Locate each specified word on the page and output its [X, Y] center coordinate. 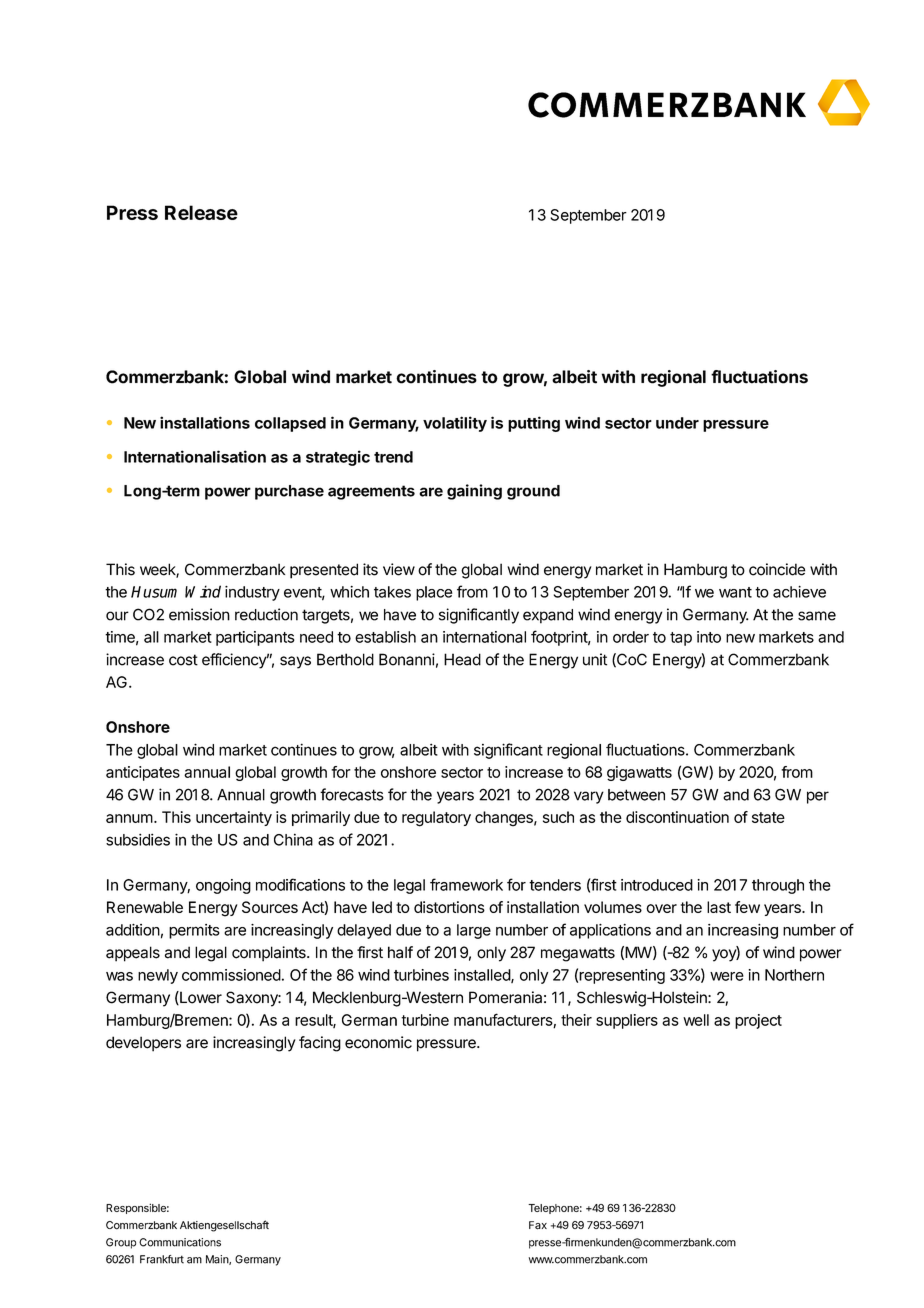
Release [201, 212]
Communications [180, 1242]
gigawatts [639, 773]
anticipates [143, 773]
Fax [538, 1225]
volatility [455, 424]
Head [462, 659]
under [677, 423]
